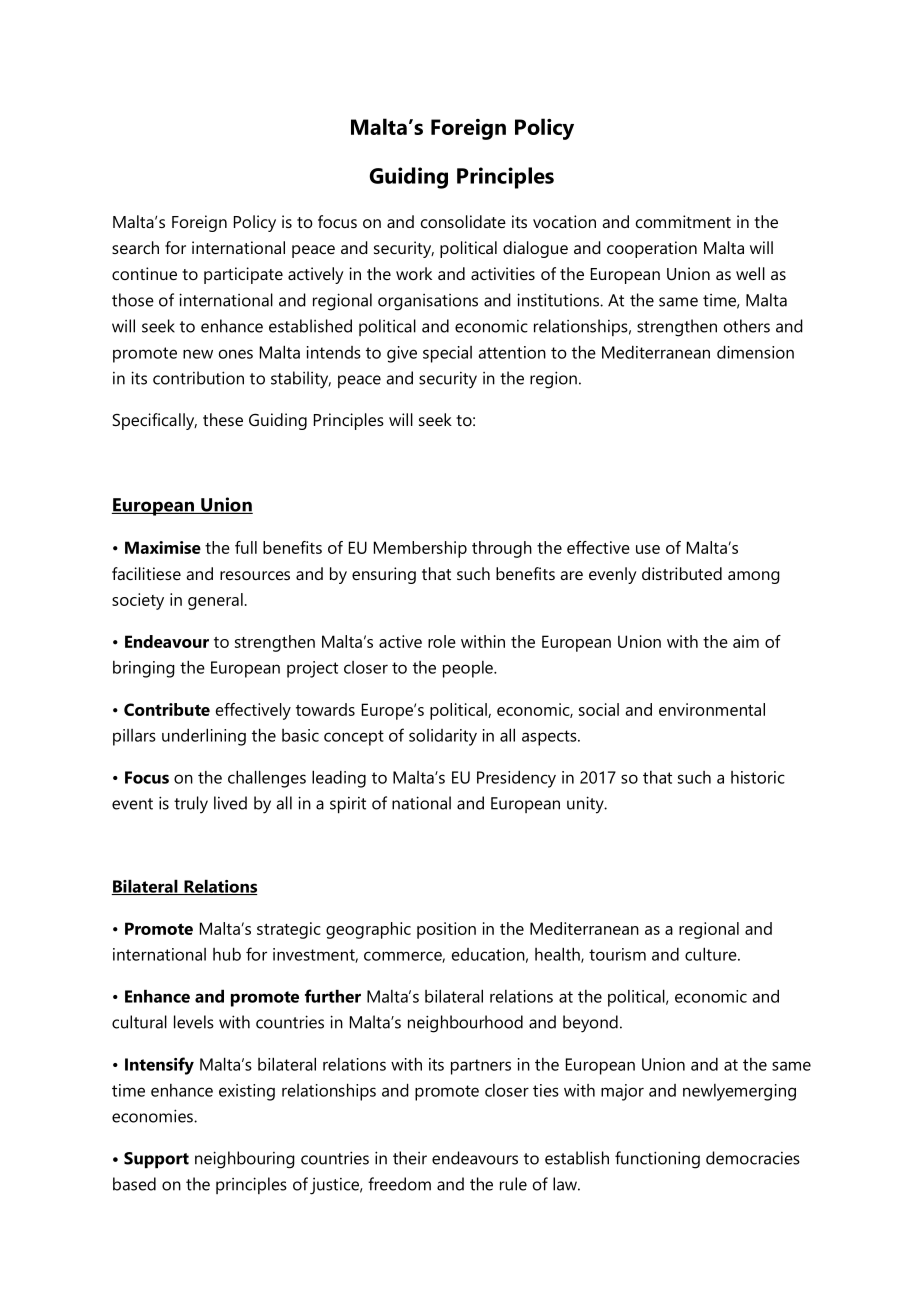 The image size is (924, 1308). Describe the element at coordinates (191, 805) in the screenshot. I see `truly` at that location.
